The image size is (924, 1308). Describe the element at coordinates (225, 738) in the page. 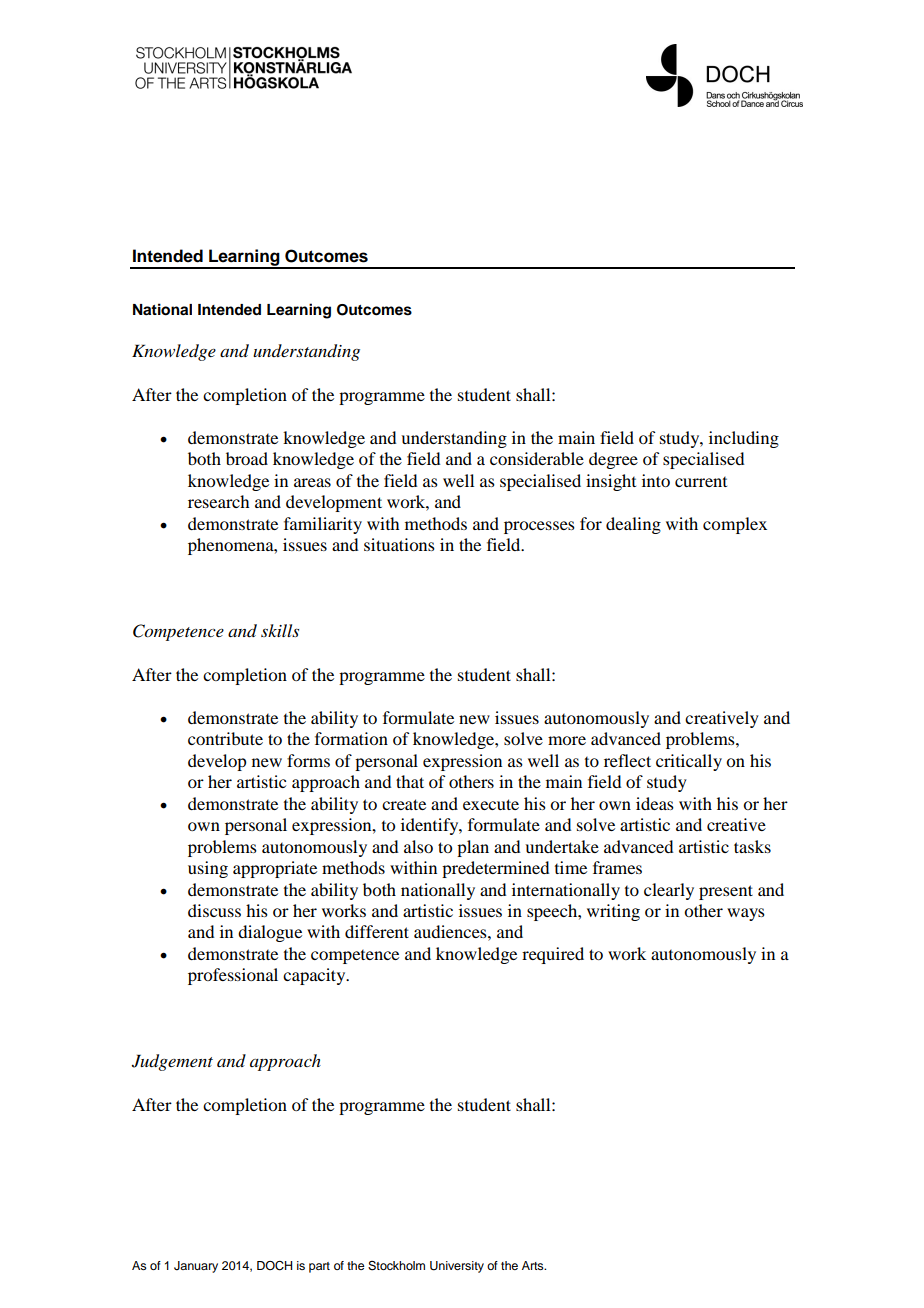

I see `contribute` at that location.
